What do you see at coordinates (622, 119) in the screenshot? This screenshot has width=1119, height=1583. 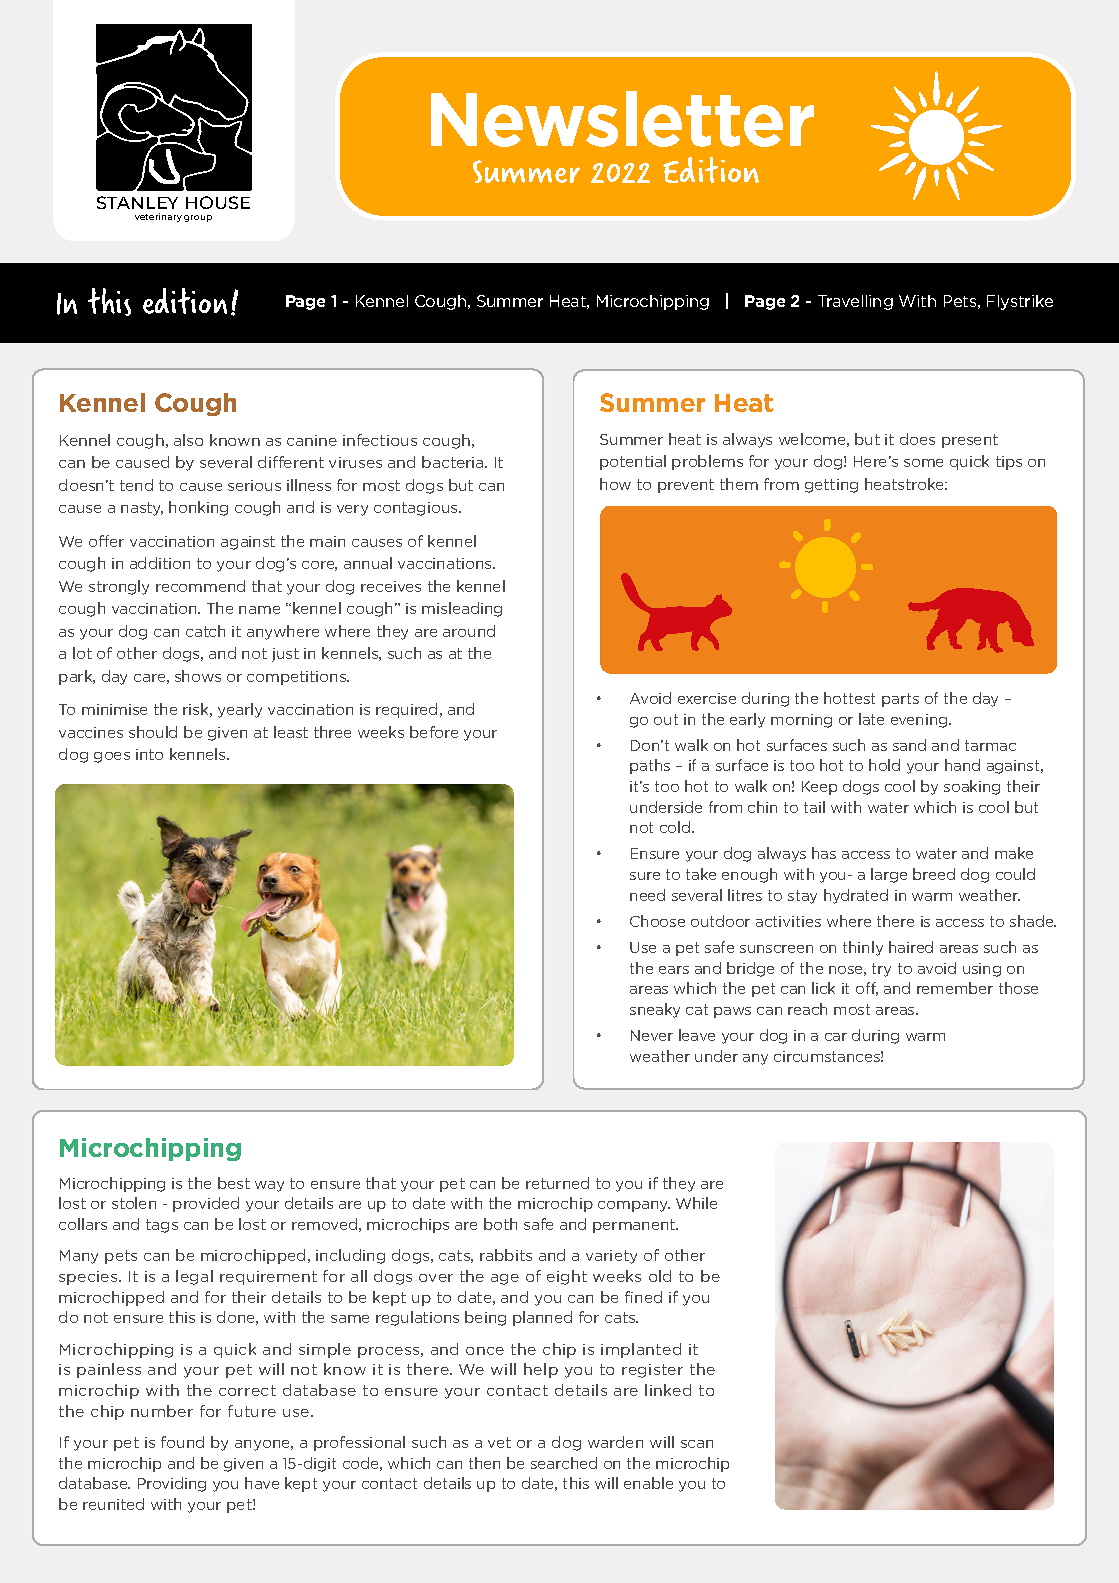 I see `Newsletter` at bounding box center [622, 119].
